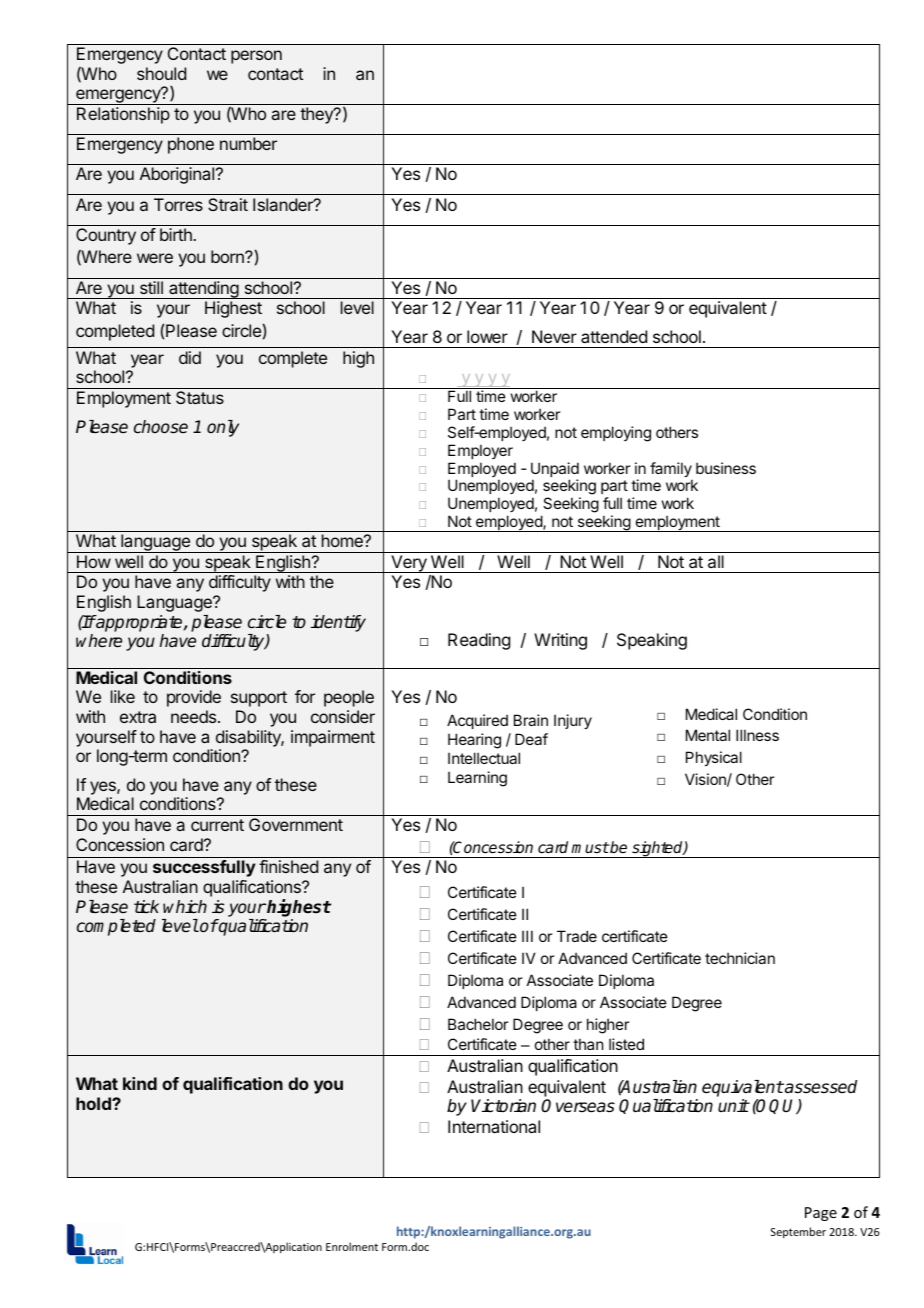 The image size is (924, 1308). What do you see at coordinates (726, 468) in the screenshot?
I see `business` at bounding box center [726, 468].
